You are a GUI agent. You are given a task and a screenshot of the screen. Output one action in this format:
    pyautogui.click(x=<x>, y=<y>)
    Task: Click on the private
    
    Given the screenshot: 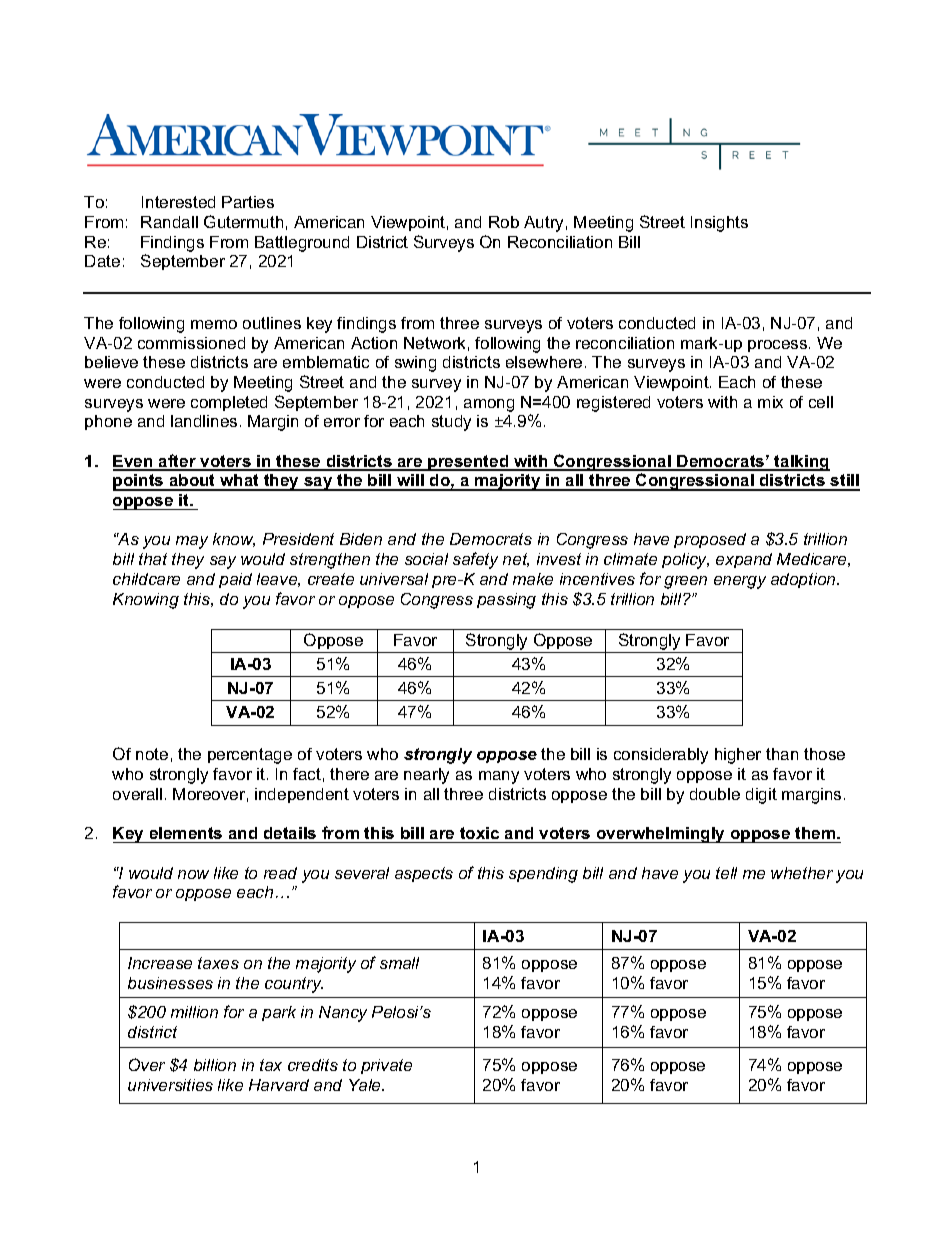 What is the action you would take?
    pyautogui.click(x=386, y=1066)
